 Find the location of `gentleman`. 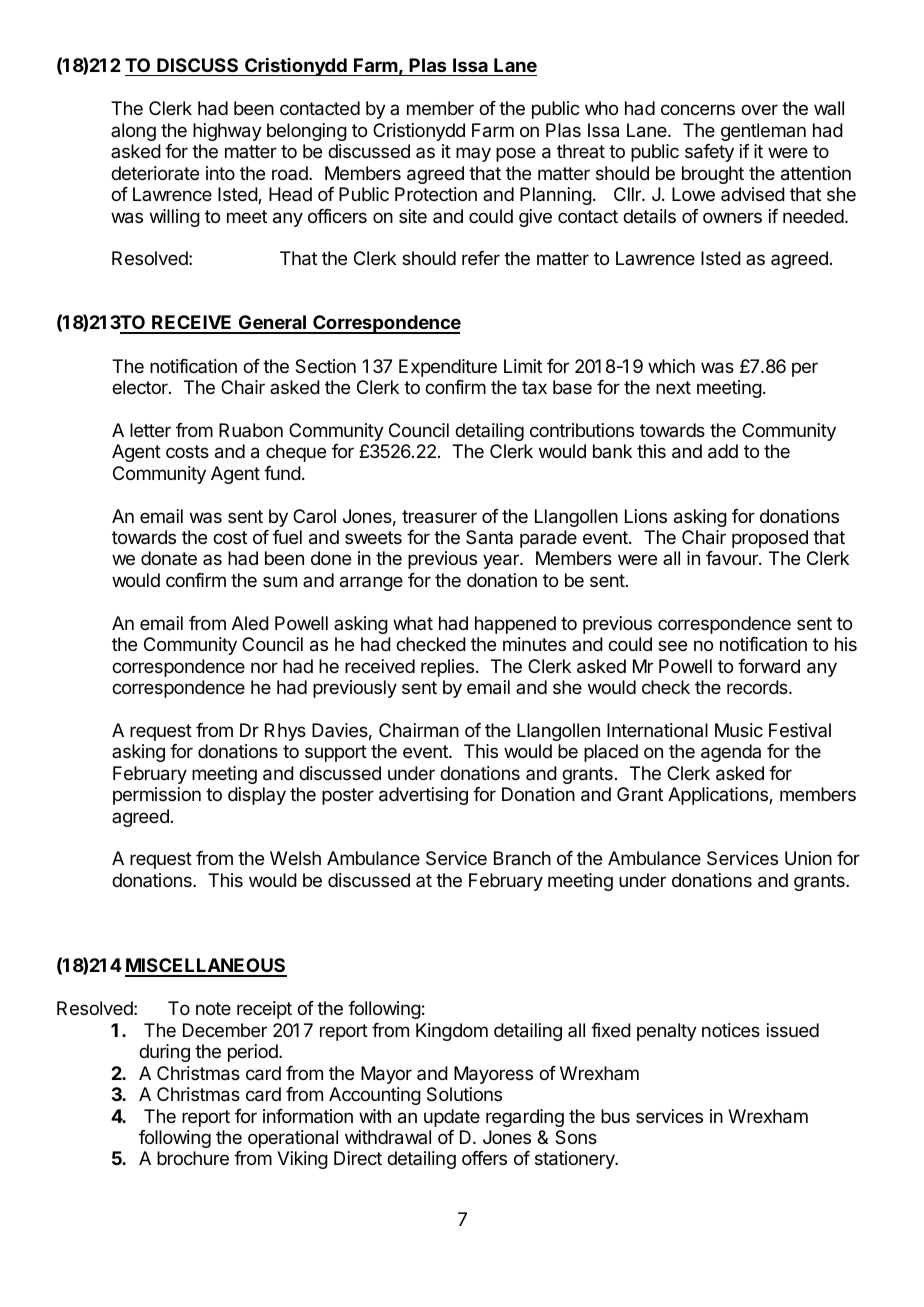

gentleman is located at coordinates (763, 132).
